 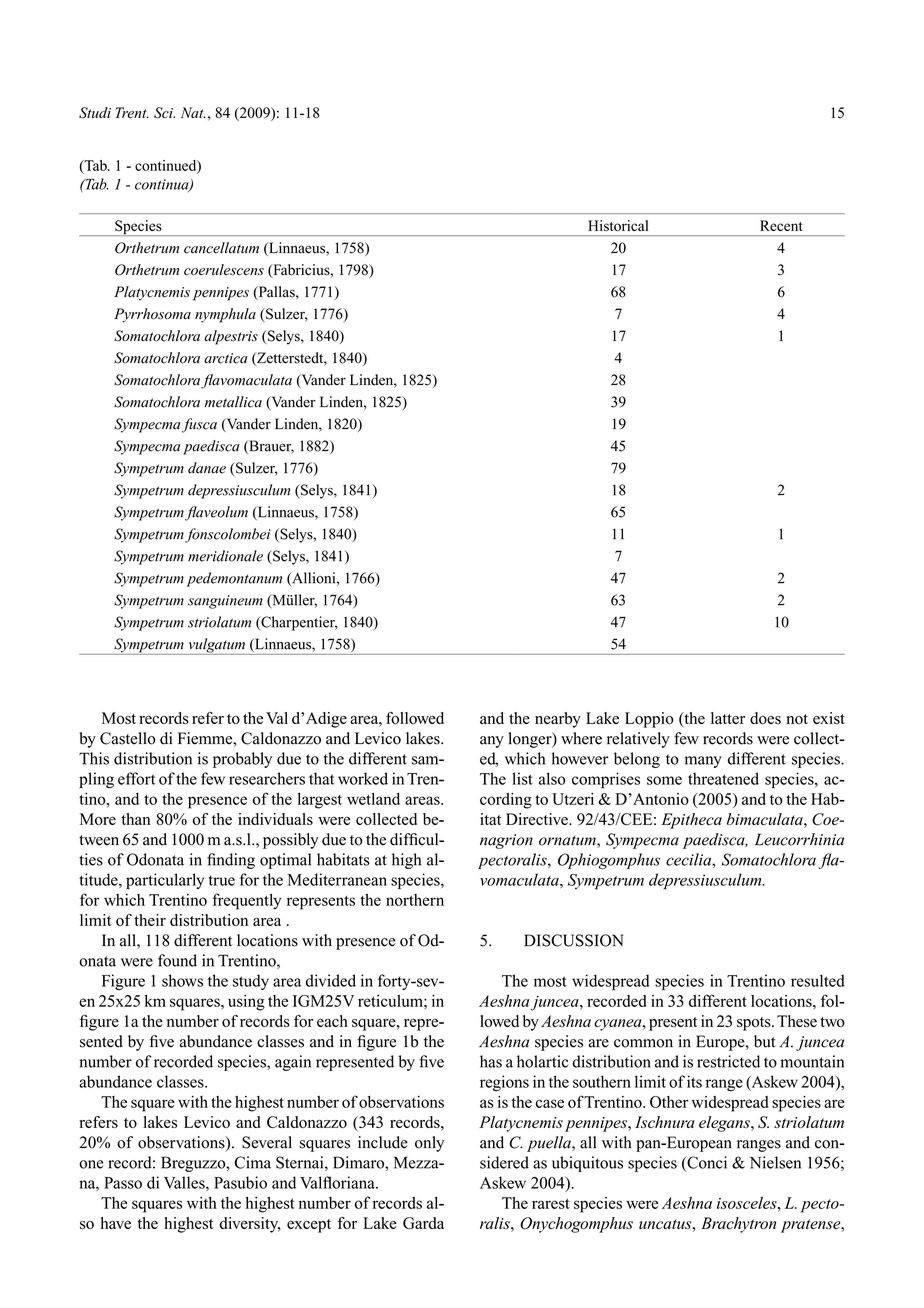 I want to click on Recent, so click(x=781, y=225).
